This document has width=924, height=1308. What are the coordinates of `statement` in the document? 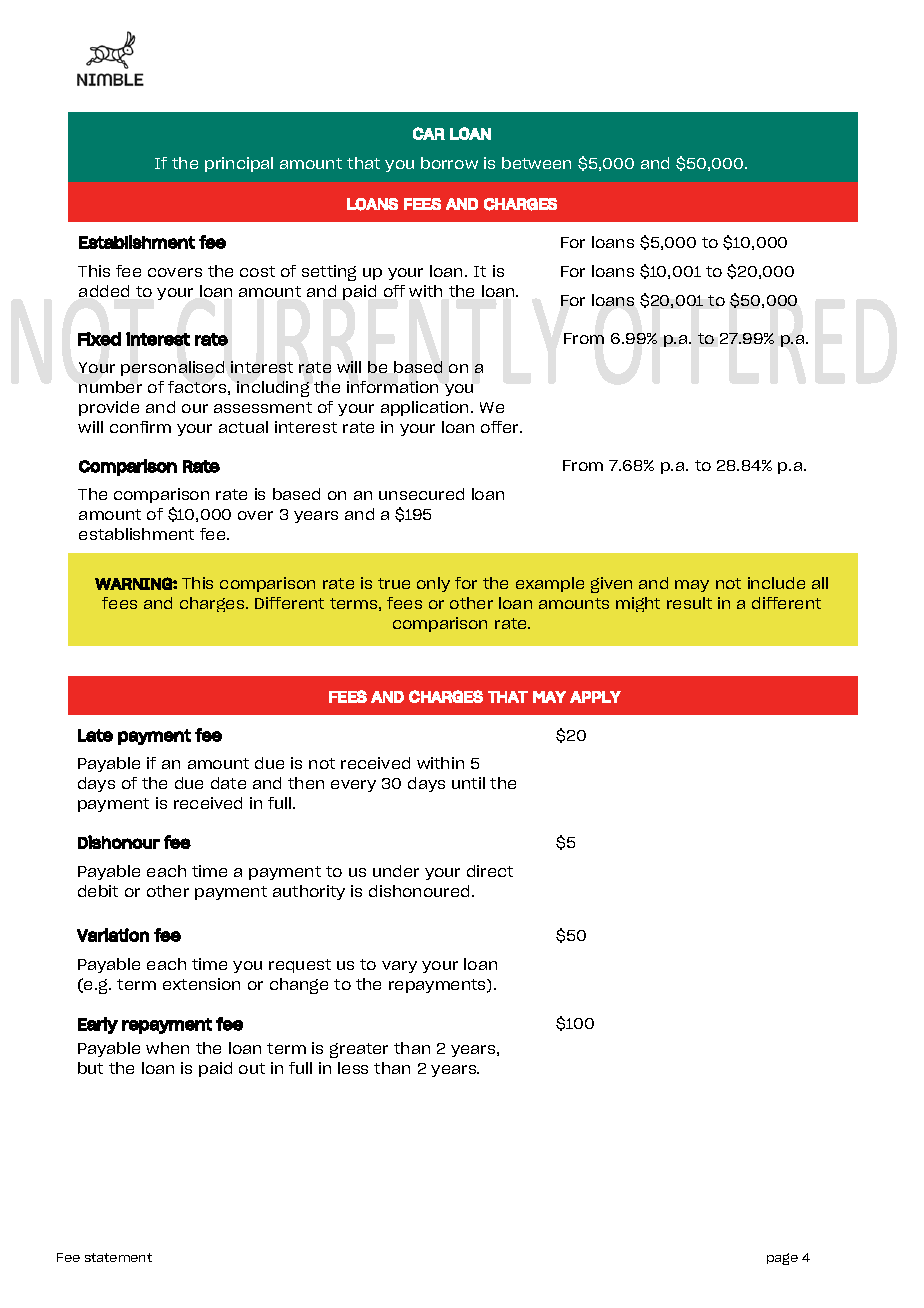 It's located at (118, 1257).
